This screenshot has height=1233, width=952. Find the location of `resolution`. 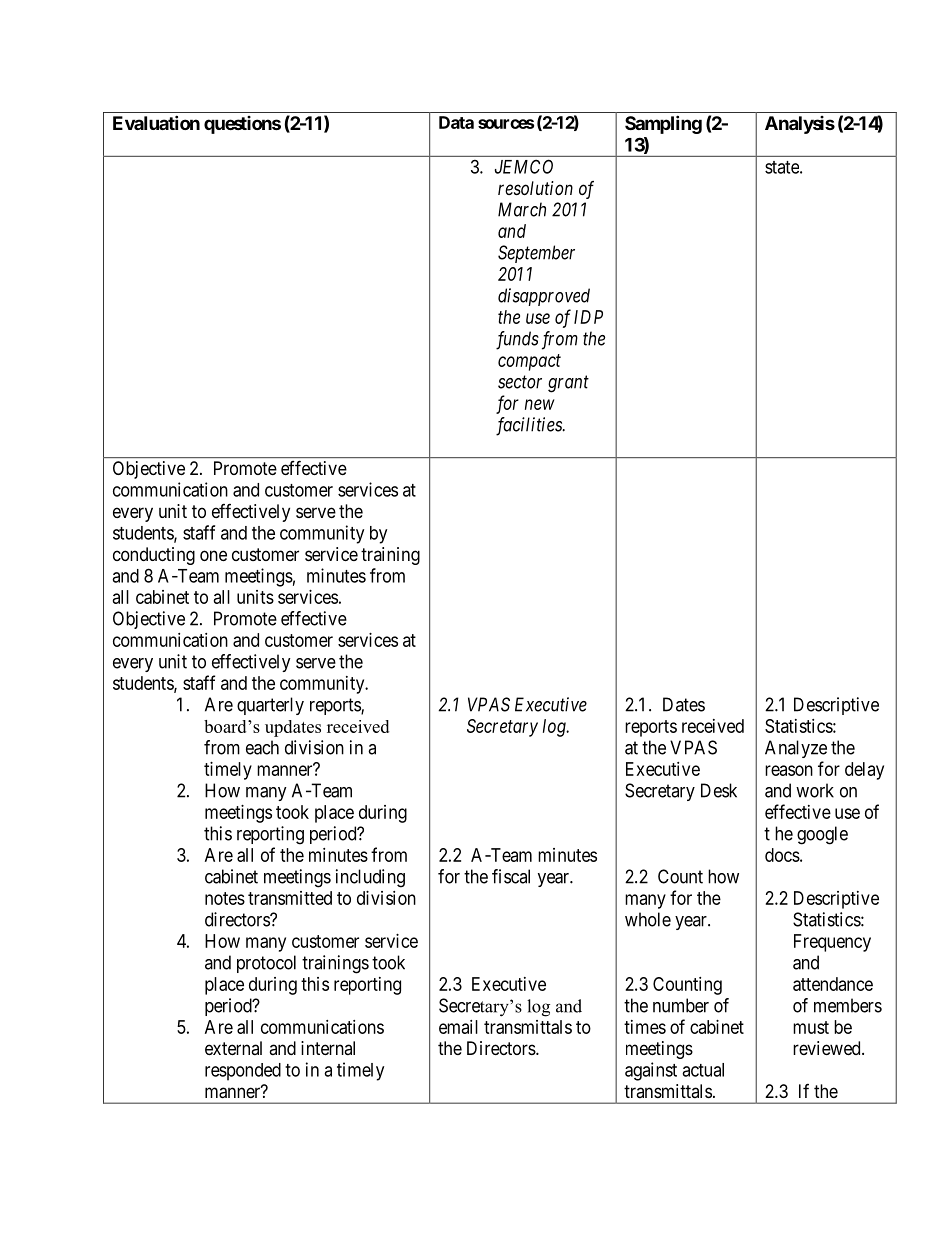

resolution is located at coordinates (535, 188).
